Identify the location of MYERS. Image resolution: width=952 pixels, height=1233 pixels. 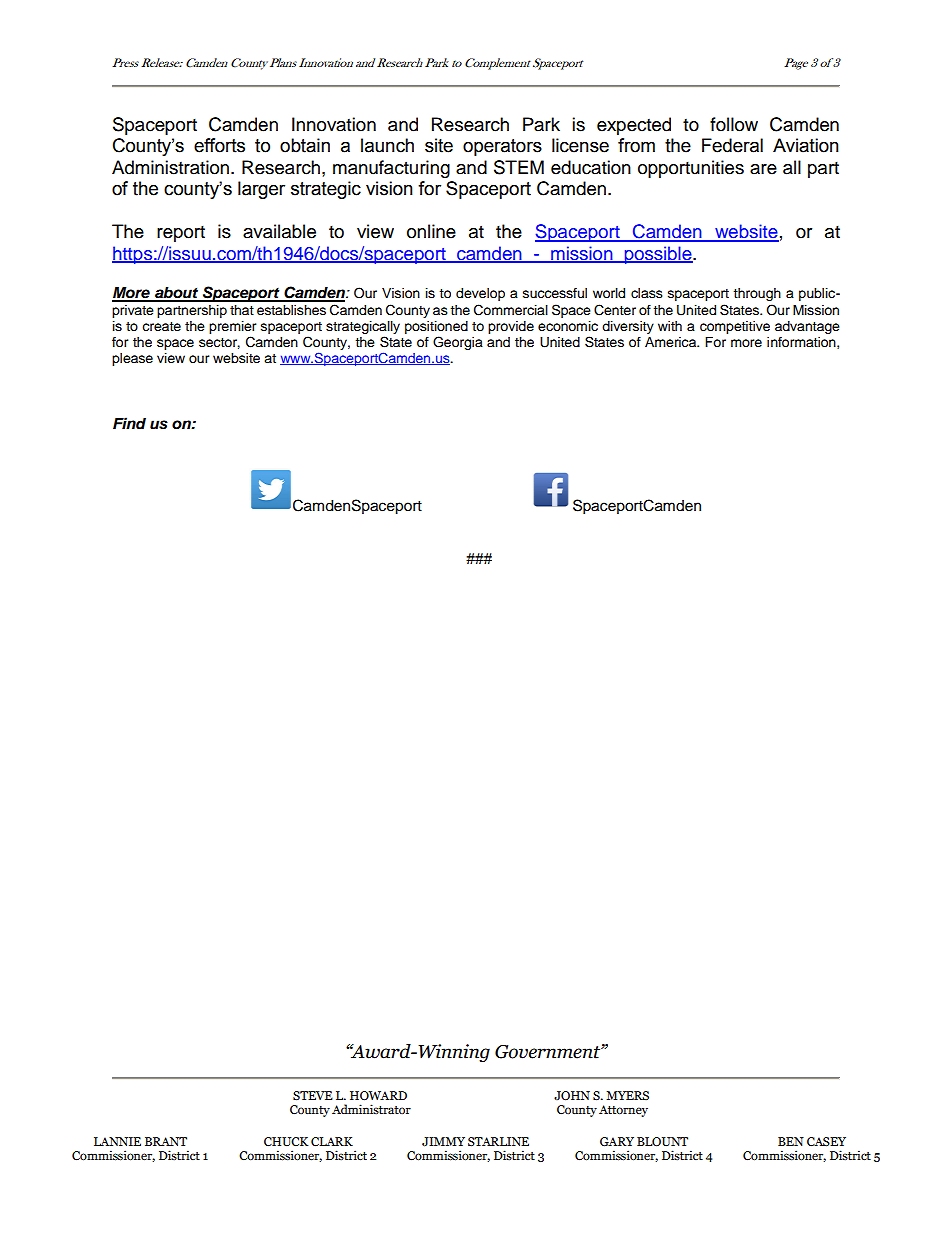
(628, 1095).
